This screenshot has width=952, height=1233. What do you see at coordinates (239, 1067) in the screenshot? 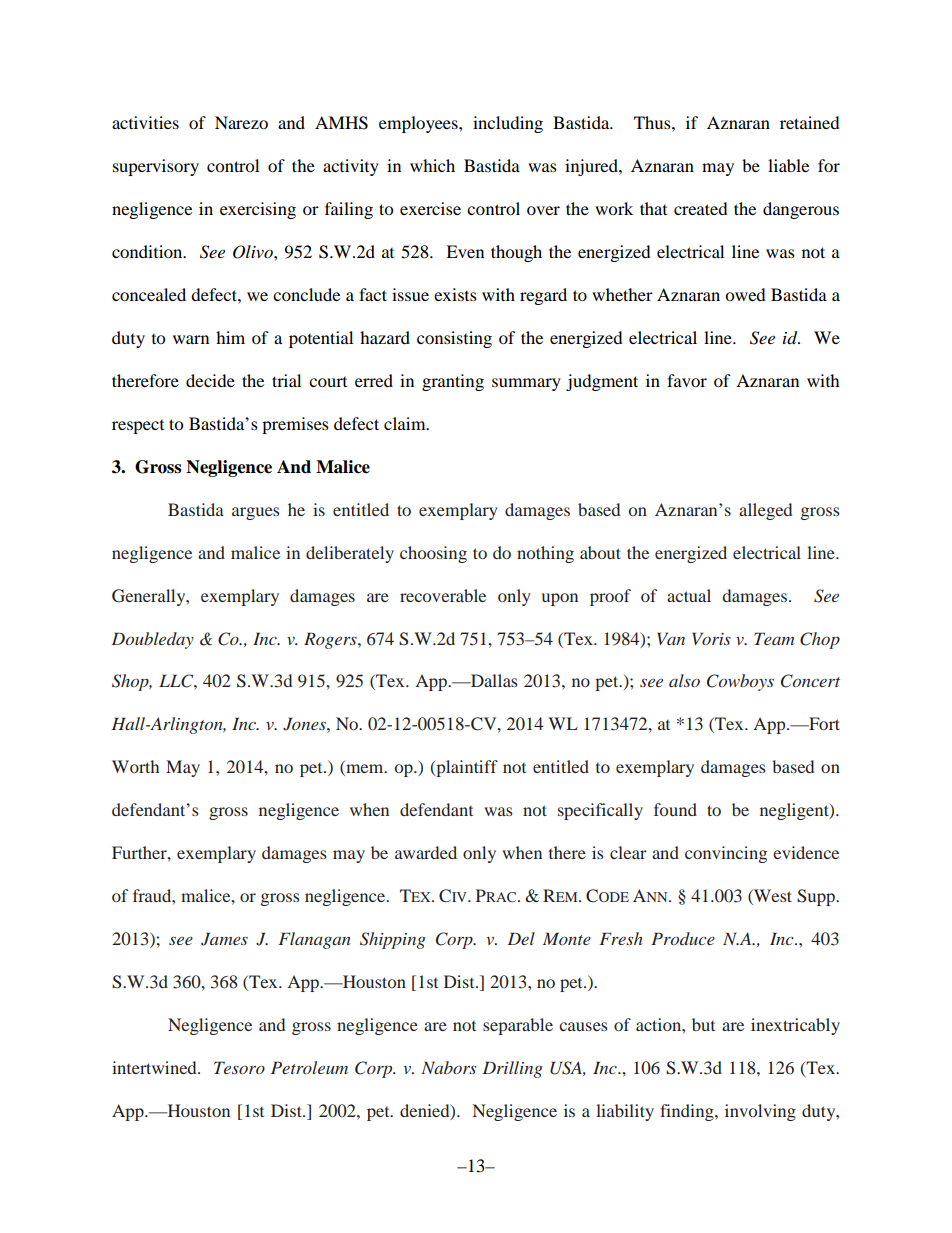
I see `Tesoro` at bounding box center [239, 1067].
